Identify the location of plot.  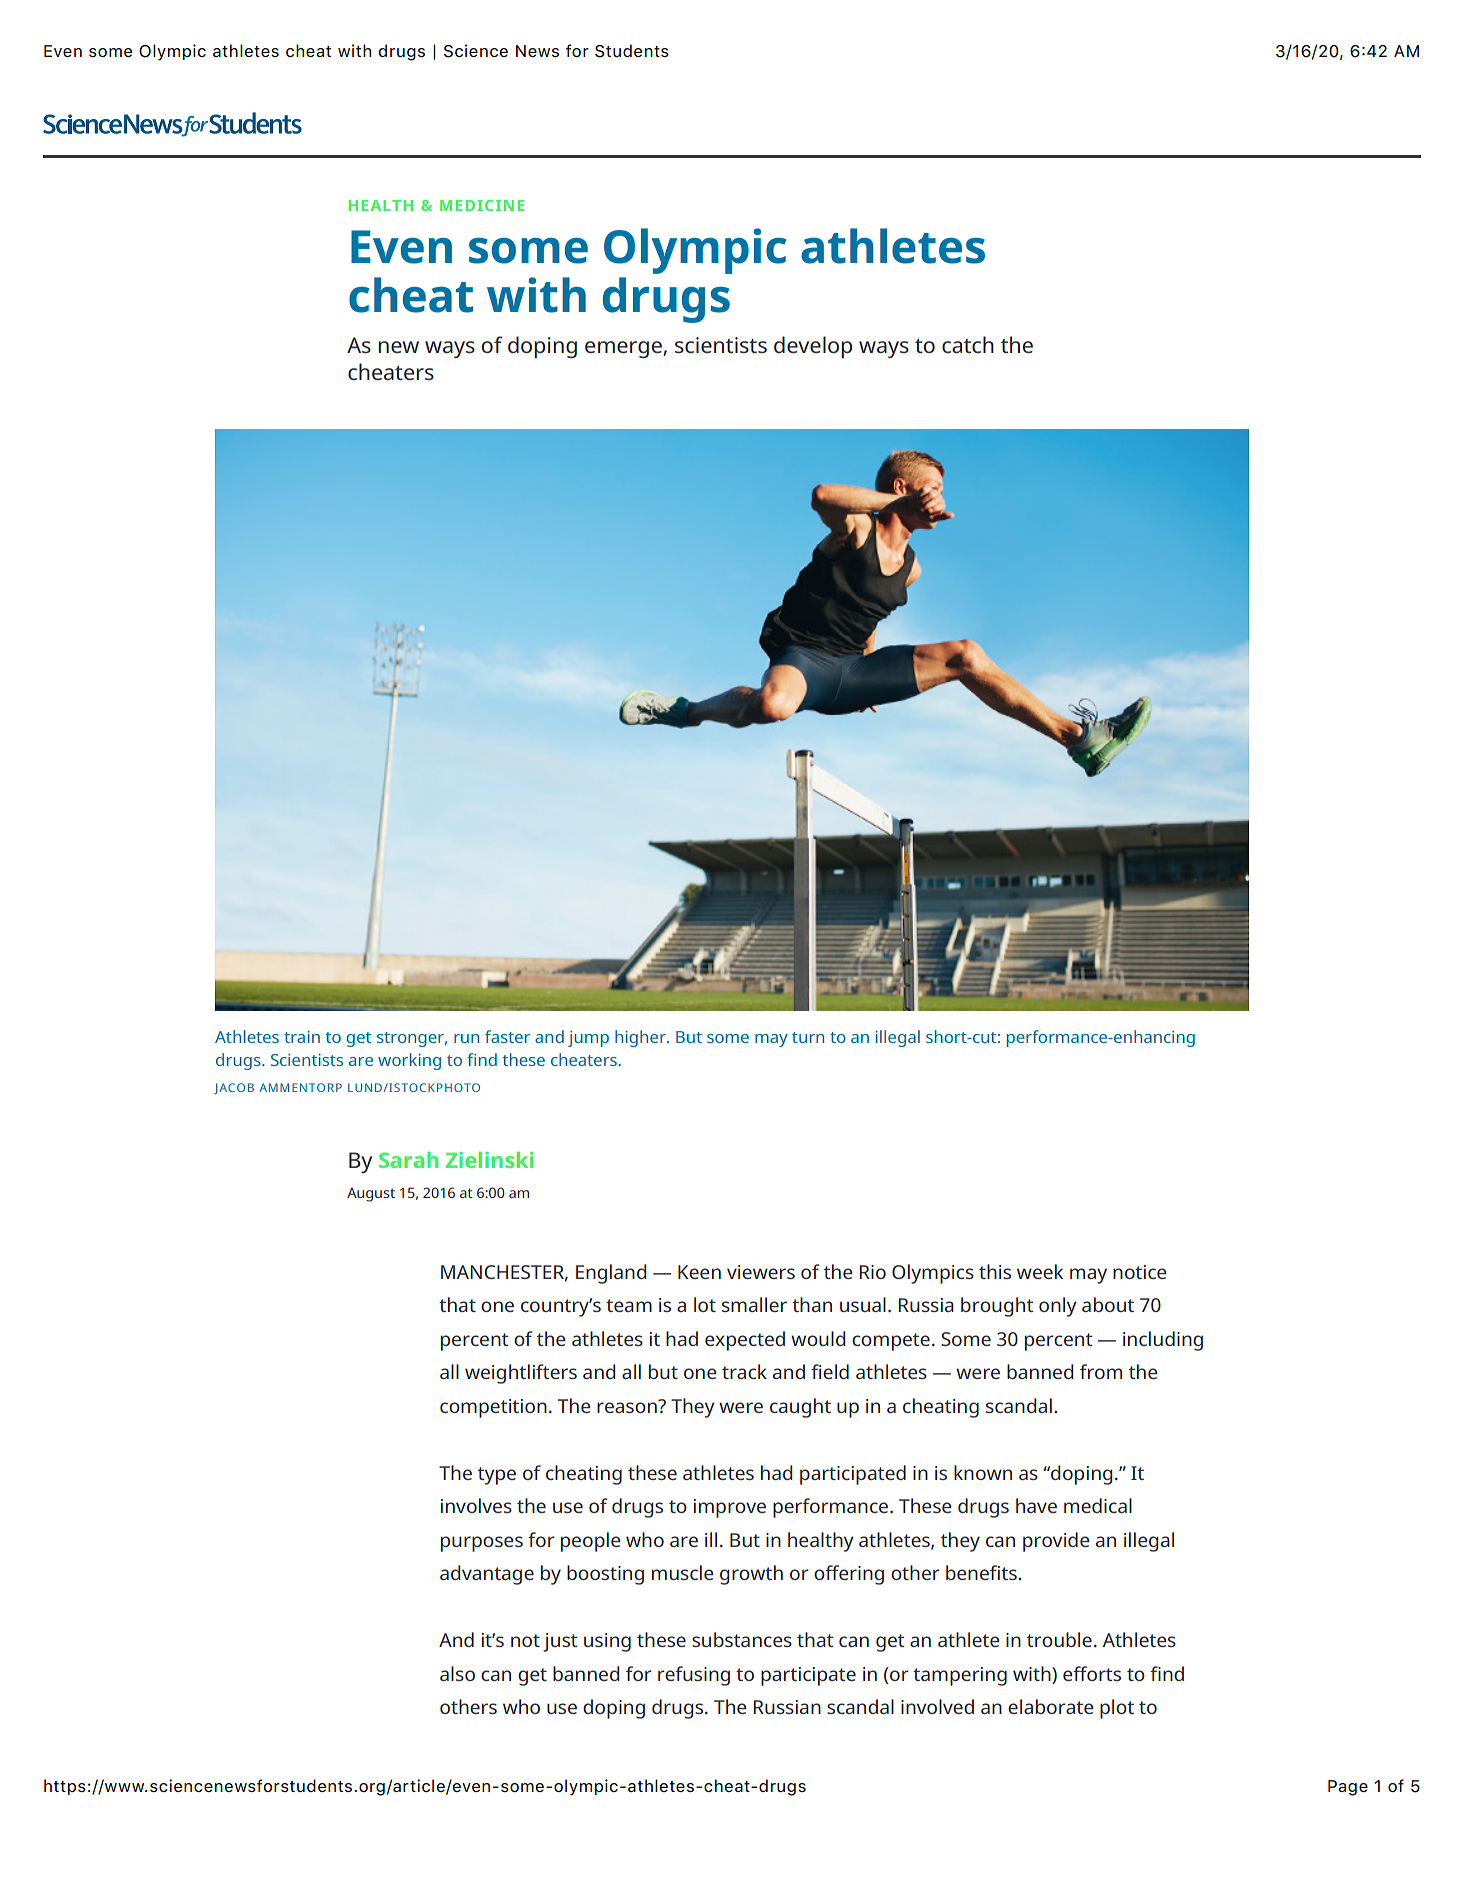
(1117, 1709).
